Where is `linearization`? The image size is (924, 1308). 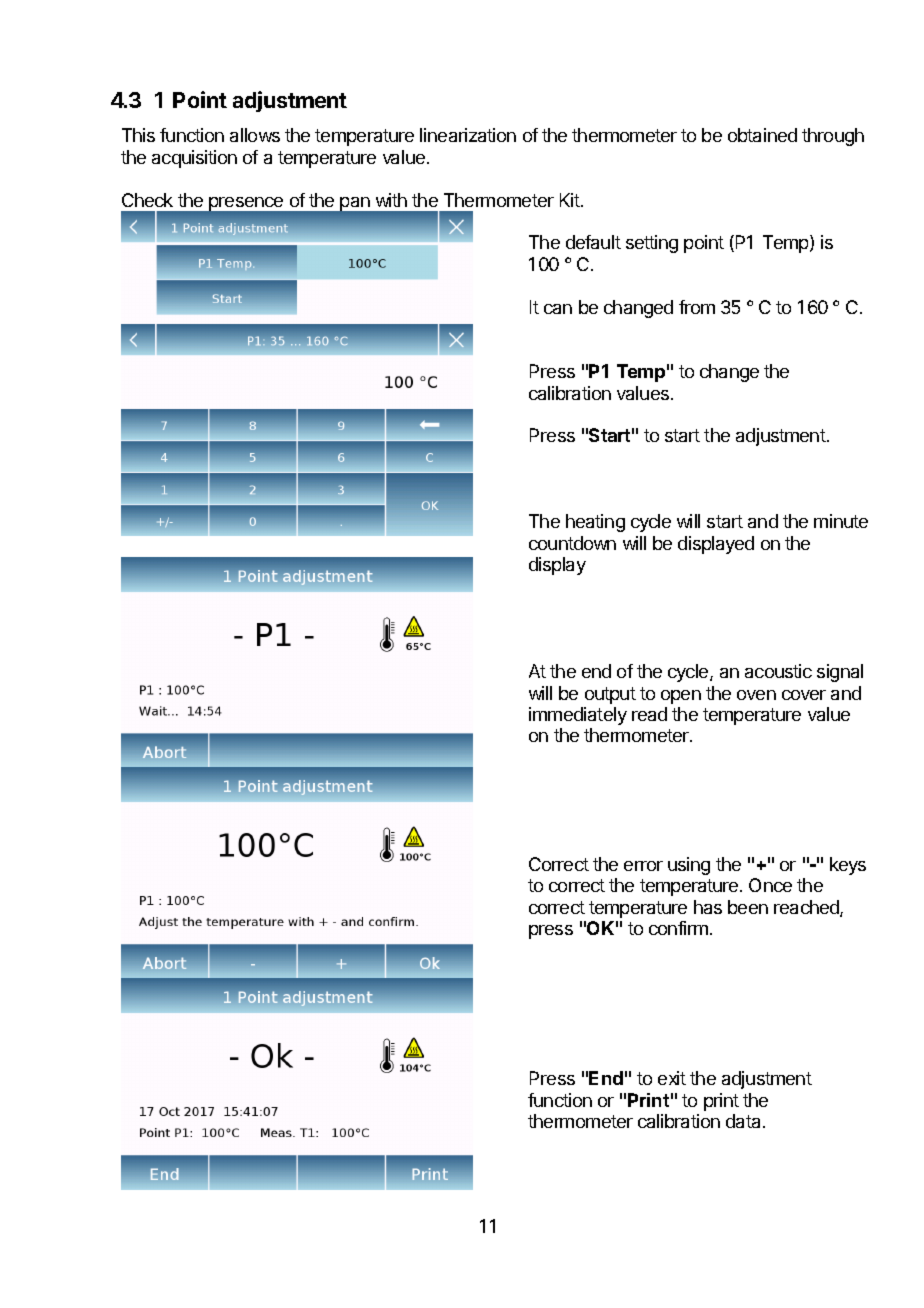 linearization is located at coordinates (468, 135).
